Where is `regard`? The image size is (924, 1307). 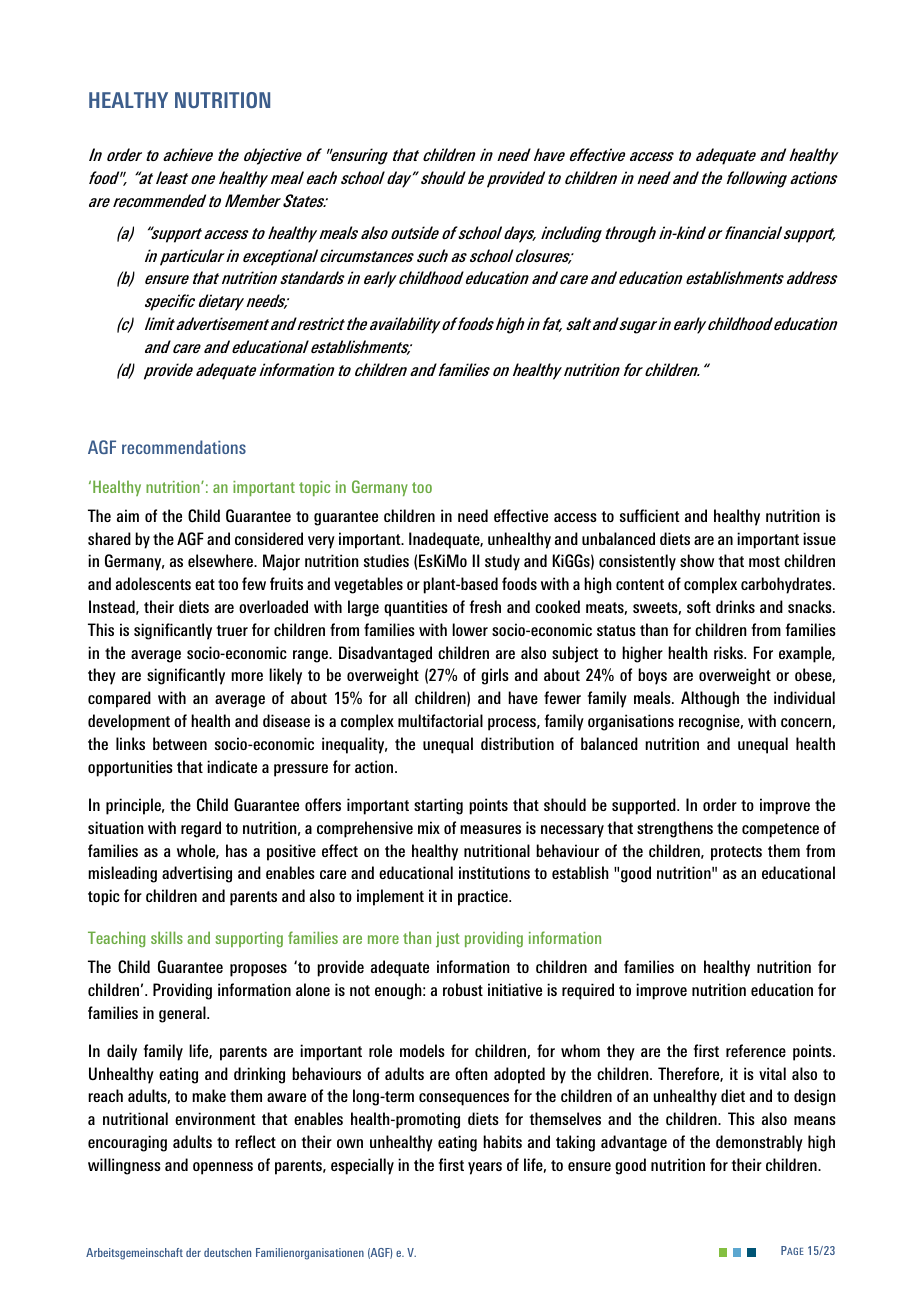
regard is located at coordinates (201, 829).
